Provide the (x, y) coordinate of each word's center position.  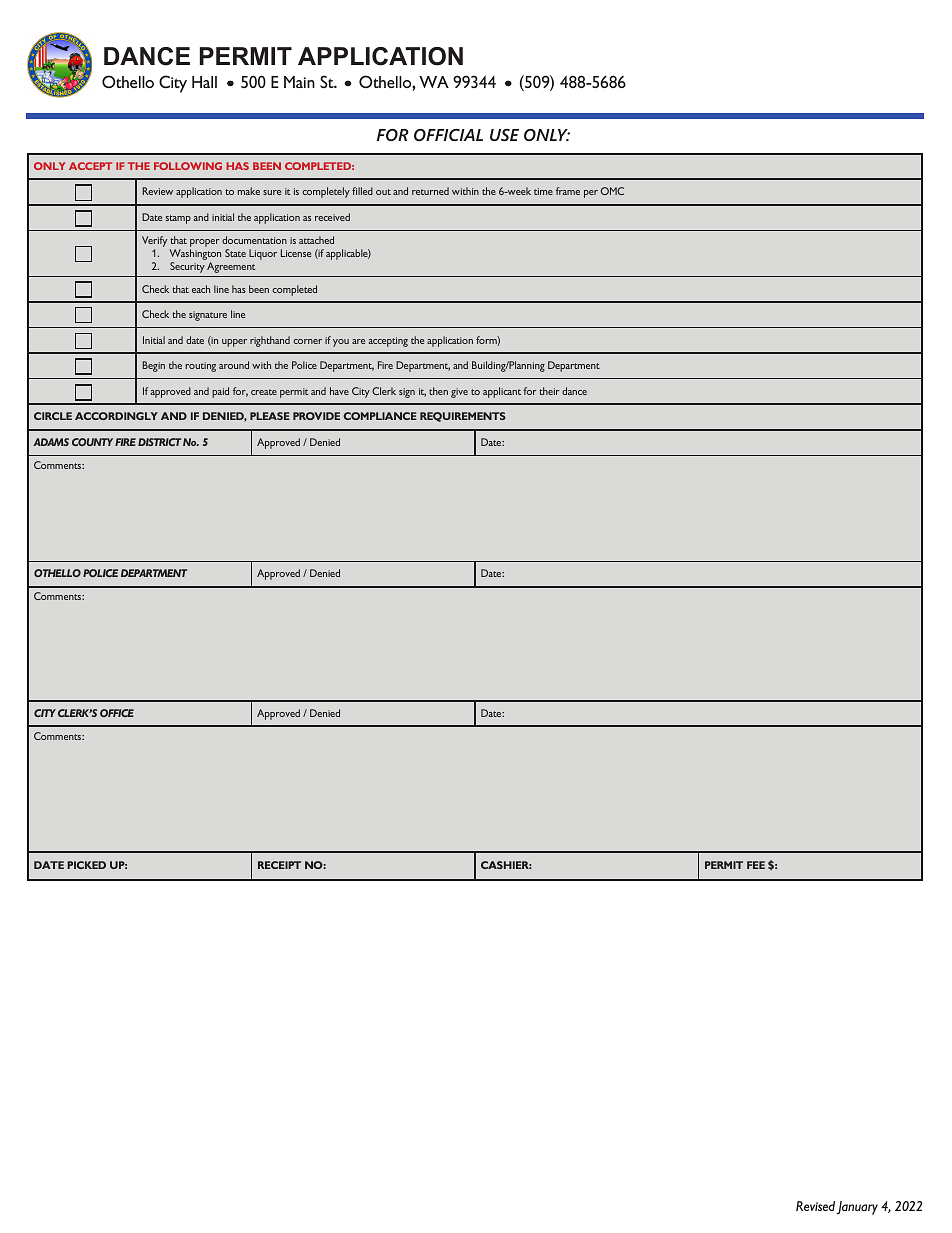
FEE (756, 865)
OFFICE (117, 713)
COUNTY (92, 442)
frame (568, 191)
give (459, 393)
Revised (815, 1206)
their (549, 391)
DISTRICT (159, 442)
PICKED (86, 865)
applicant (502, 392)
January (857, 1208)
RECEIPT (279, 865)
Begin (154, 366)
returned (430, 191)
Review (158, 191)
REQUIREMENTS (463, 417)
